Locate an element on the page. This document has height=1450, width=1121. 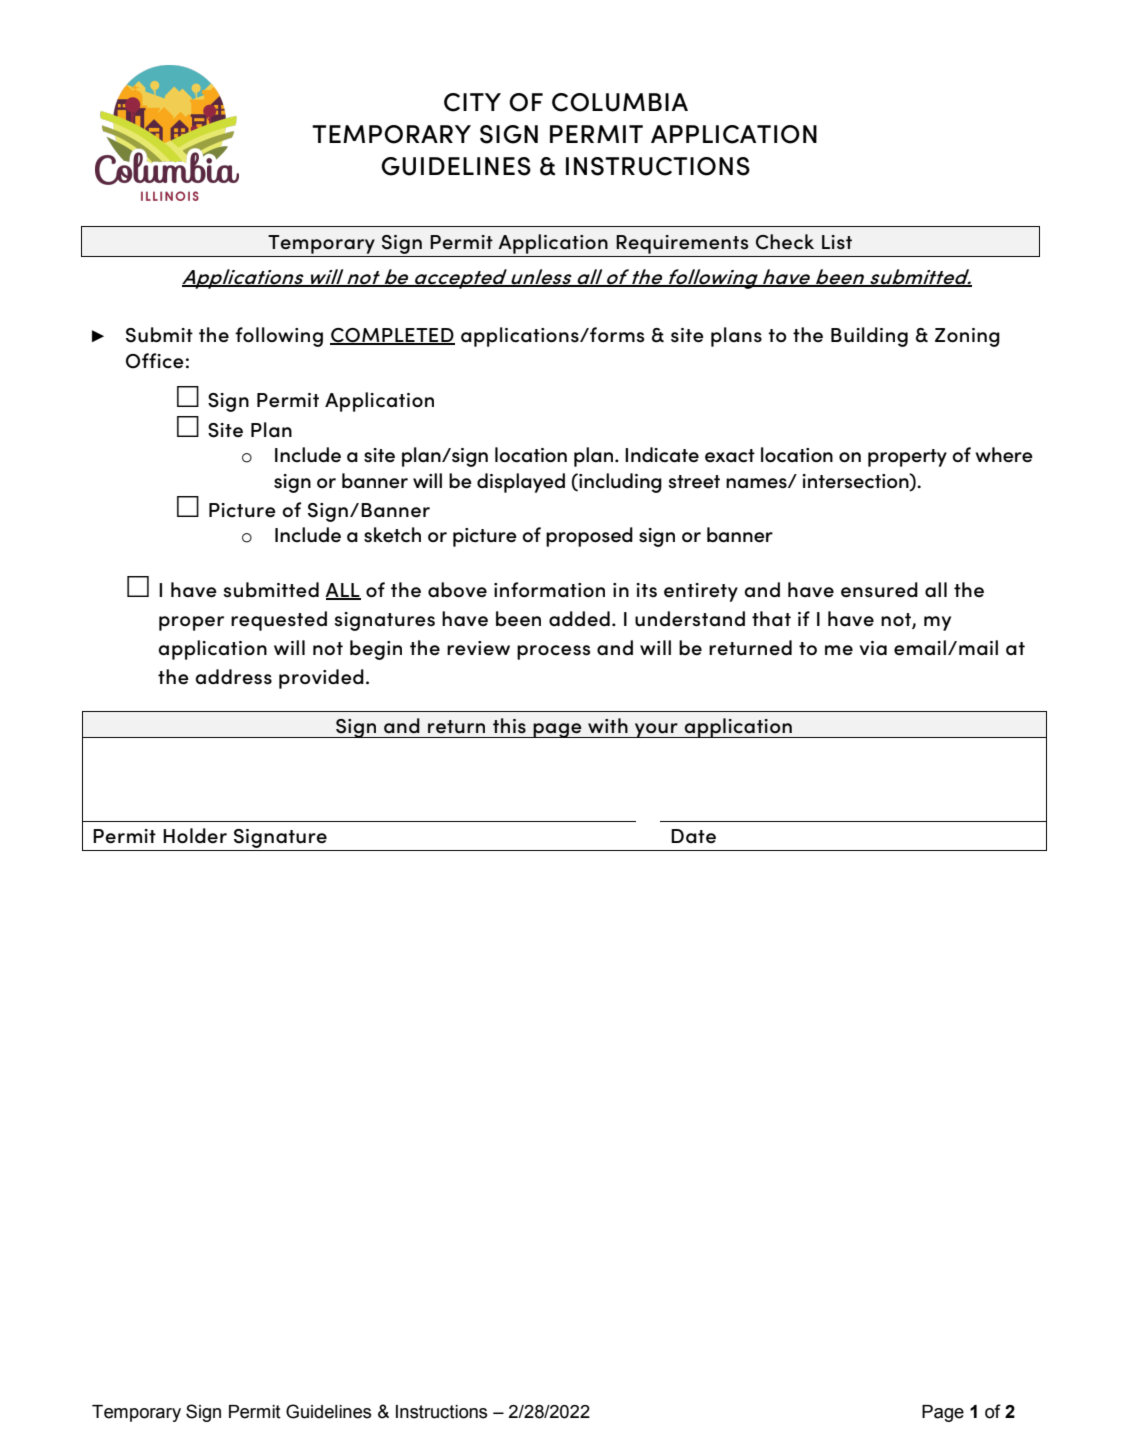
COLUMBIA is located at coordinates (620, 102).
